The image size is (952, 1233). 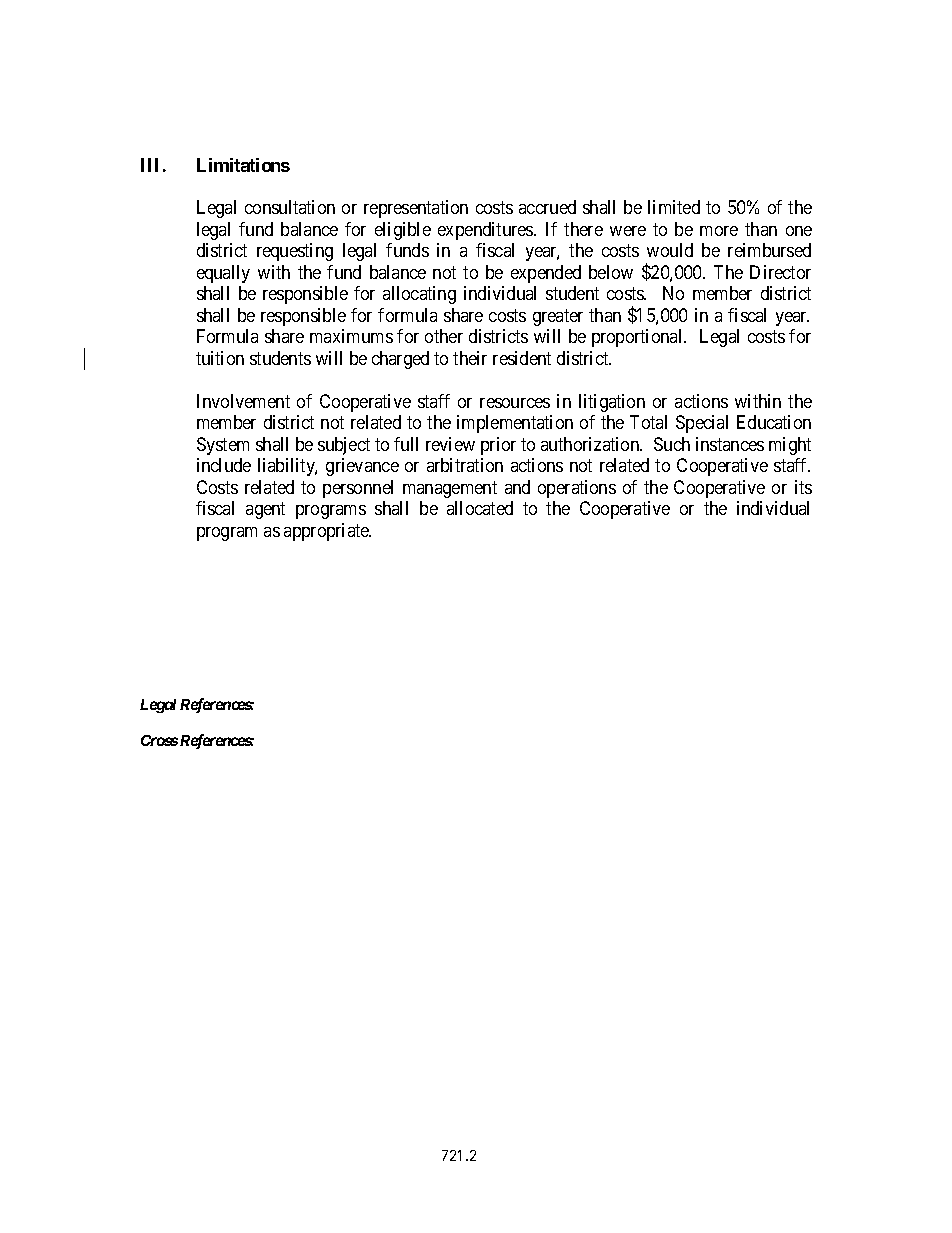 What do you see at coordinates (774, 422) in the screenshot?
I see `Education` at bounding box center [774, 422].
